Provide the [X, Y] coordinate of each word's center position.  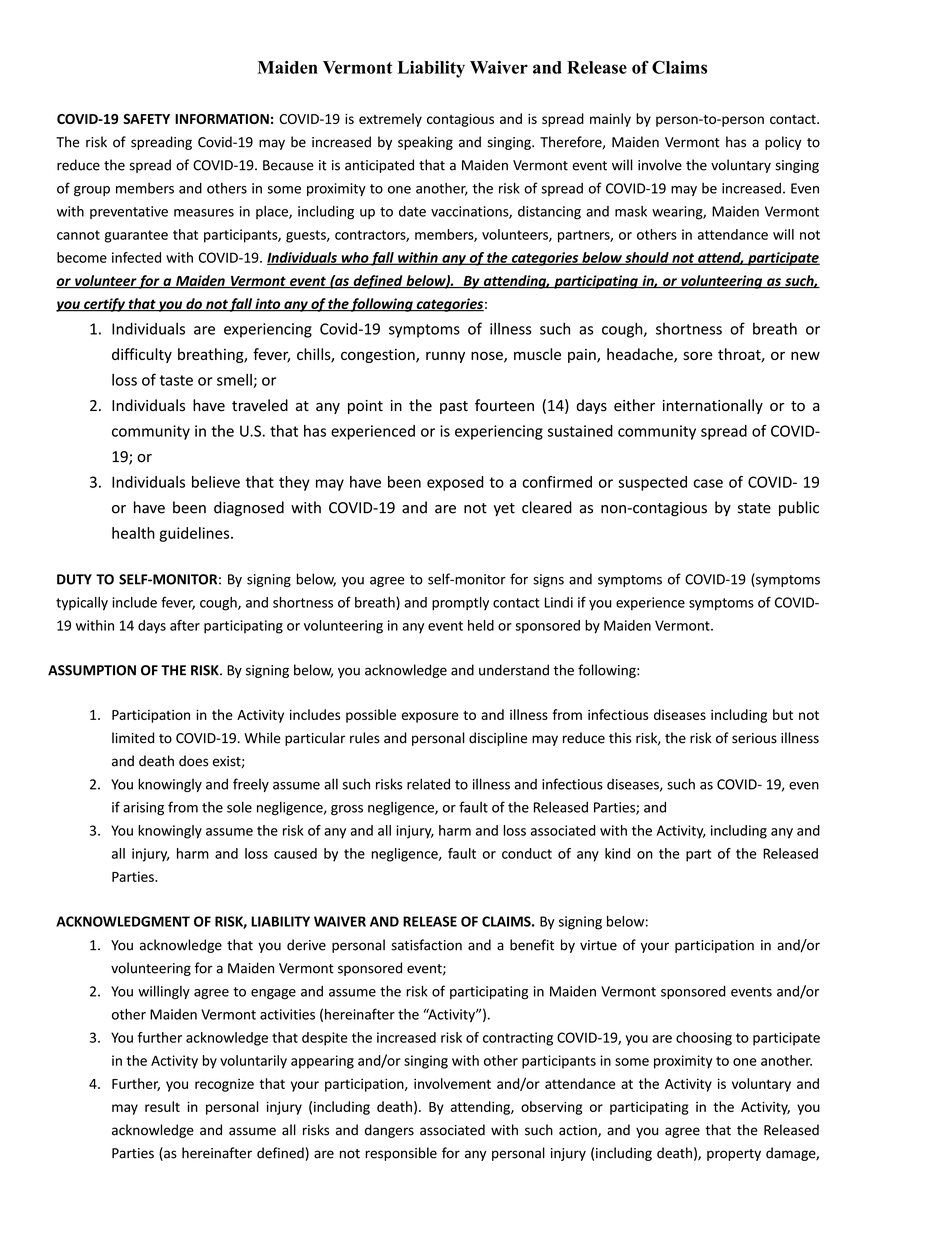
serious [754, 738]
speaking [425, 143]
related [428, 784]
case [708, 483]
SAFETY [146, 119]
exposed [455, 483]
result [162, 1106]
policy [783, 143]
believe [216, 482]
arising [143, 809]
